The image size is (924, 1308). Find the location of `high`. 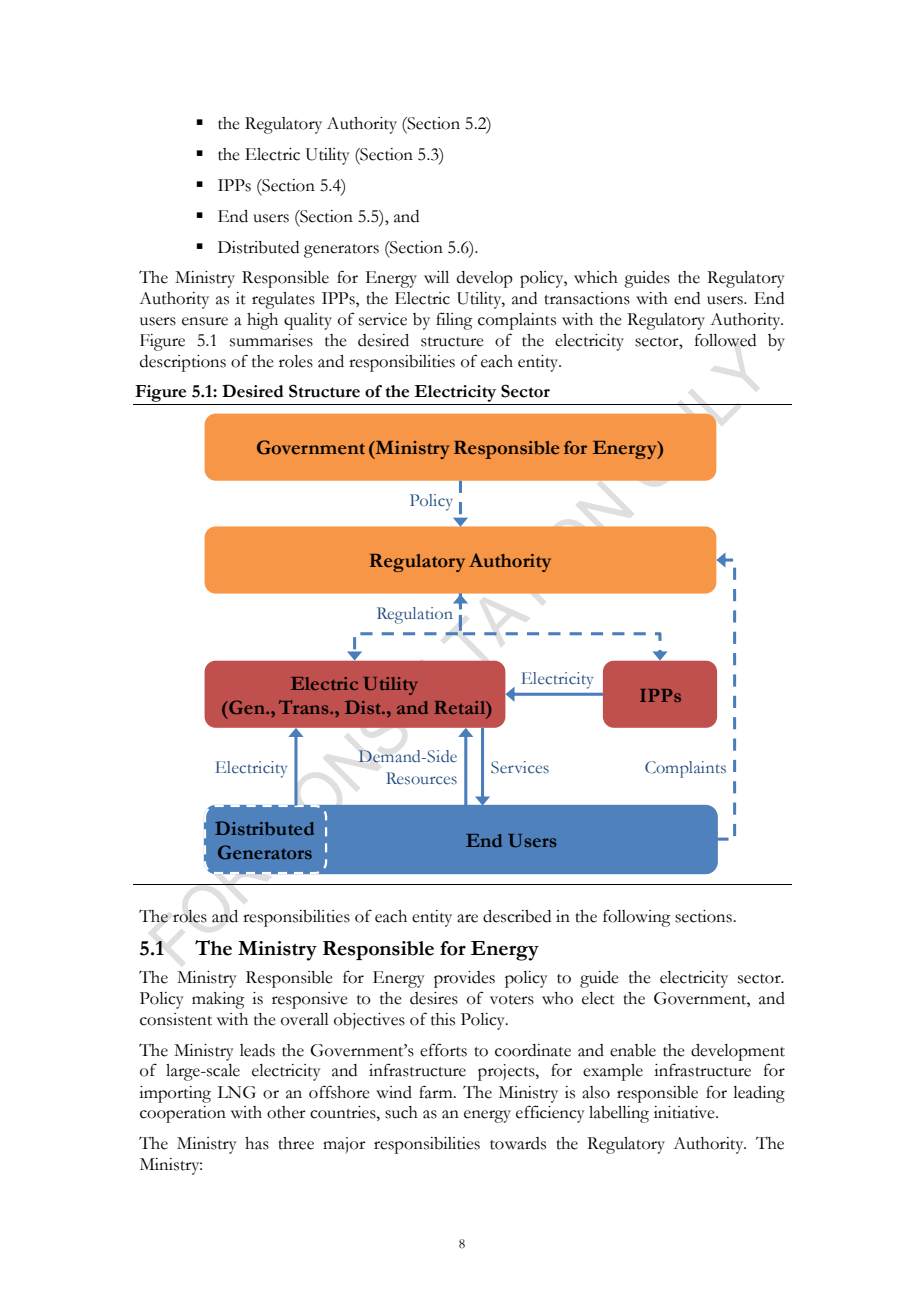

high is located at coordinates (262, 321).
